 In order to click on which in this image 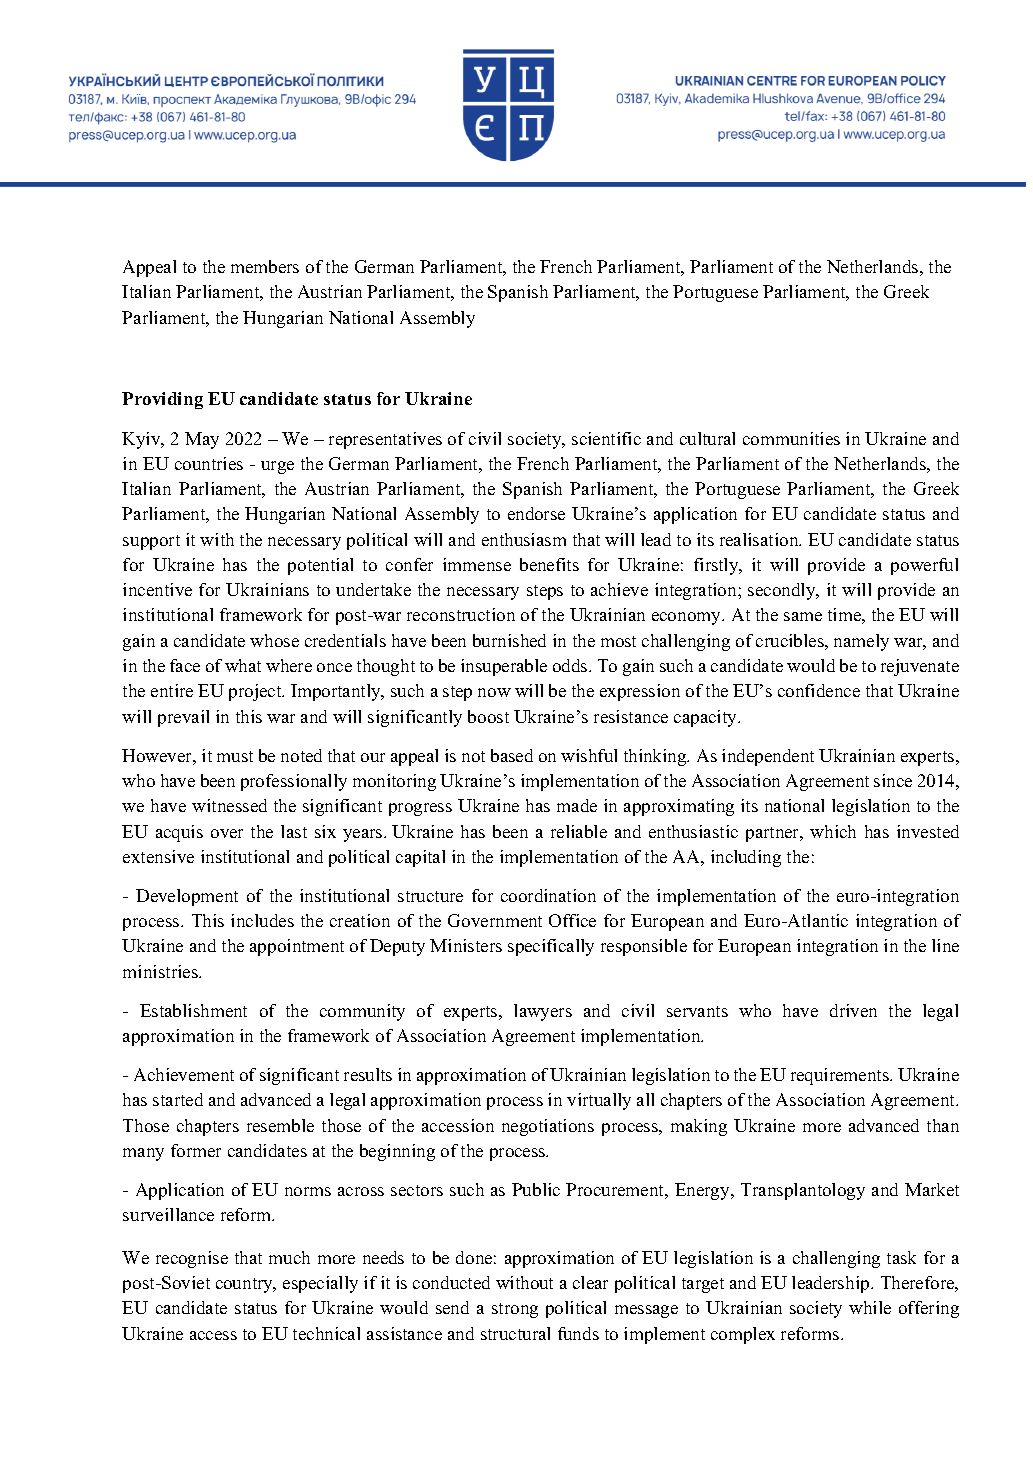, I will do `click(833, 831)`.
